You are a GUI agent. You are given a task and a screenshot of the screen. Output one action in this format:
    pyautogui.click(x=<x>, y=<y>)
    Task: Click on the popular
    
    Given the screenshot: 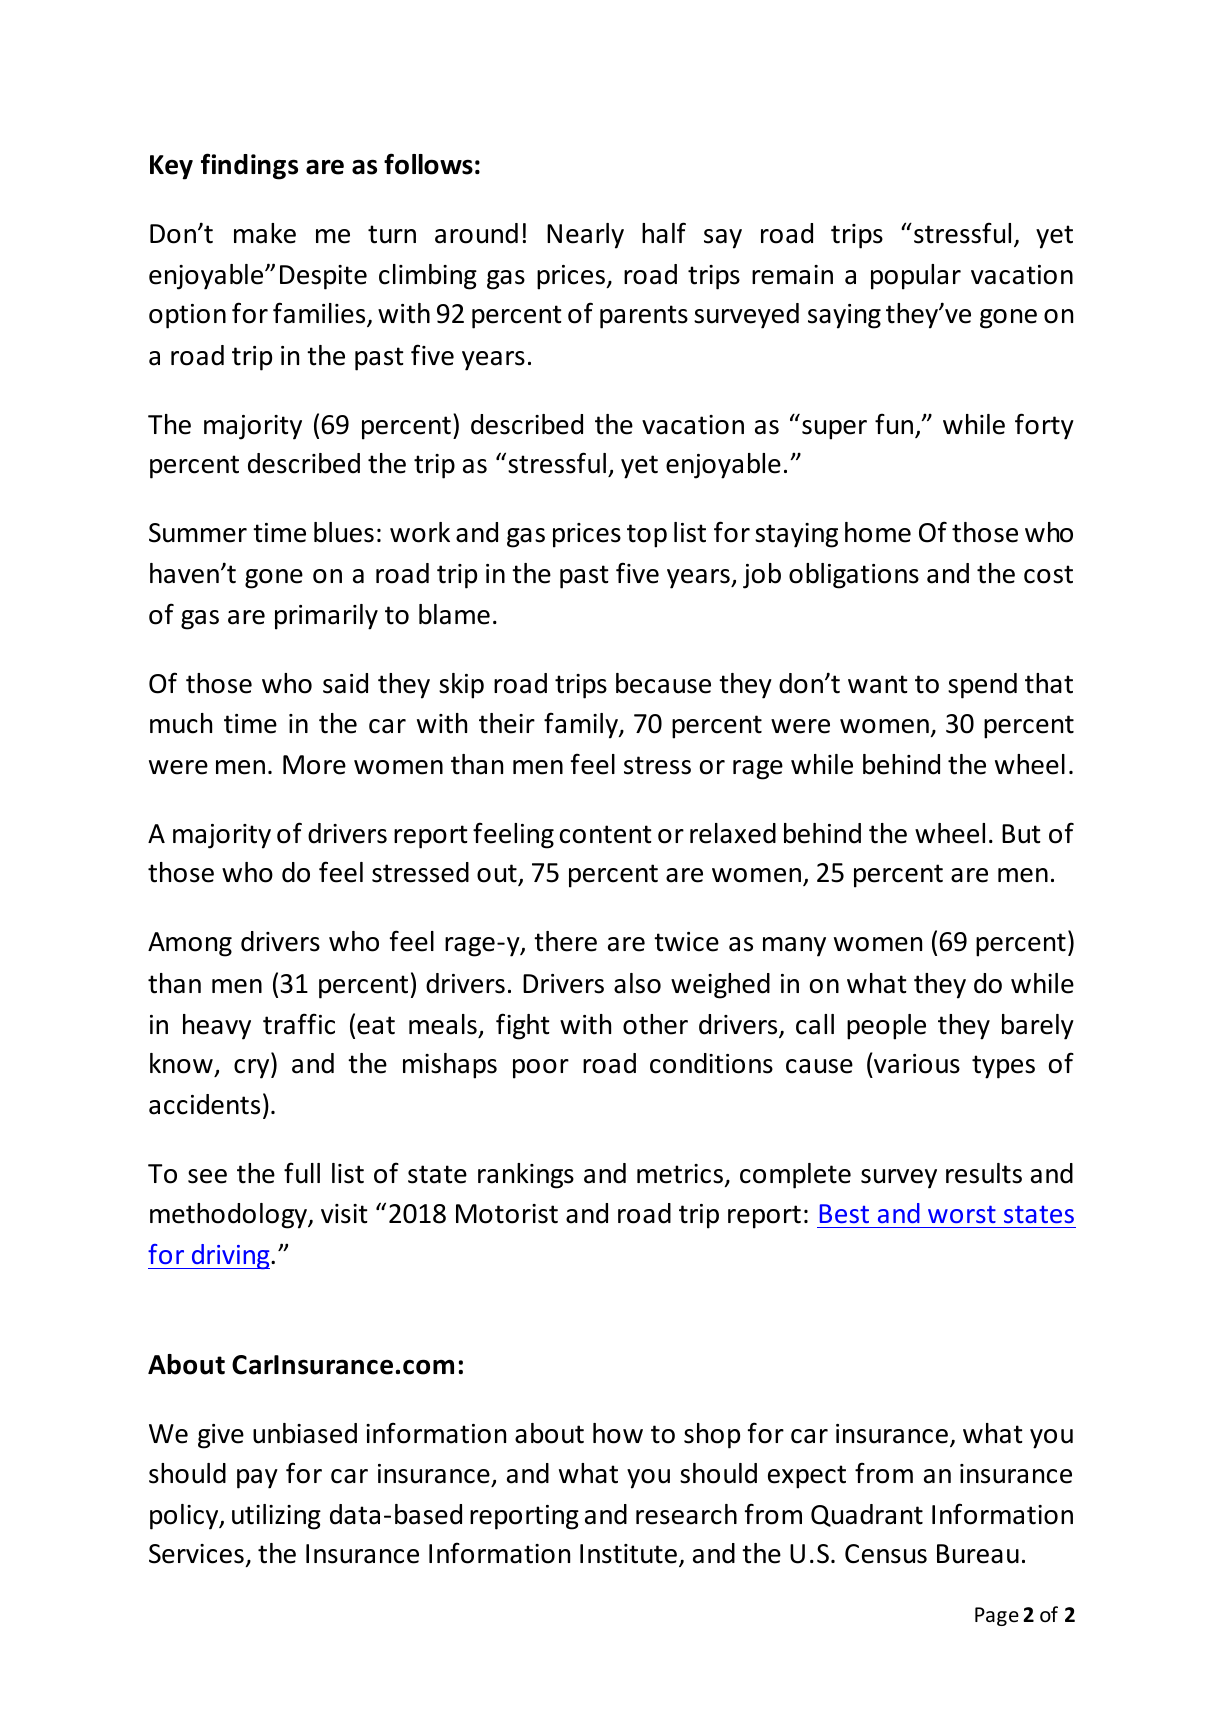 What is the action you would take?
    pyautogui.click(x=916, y=277)
